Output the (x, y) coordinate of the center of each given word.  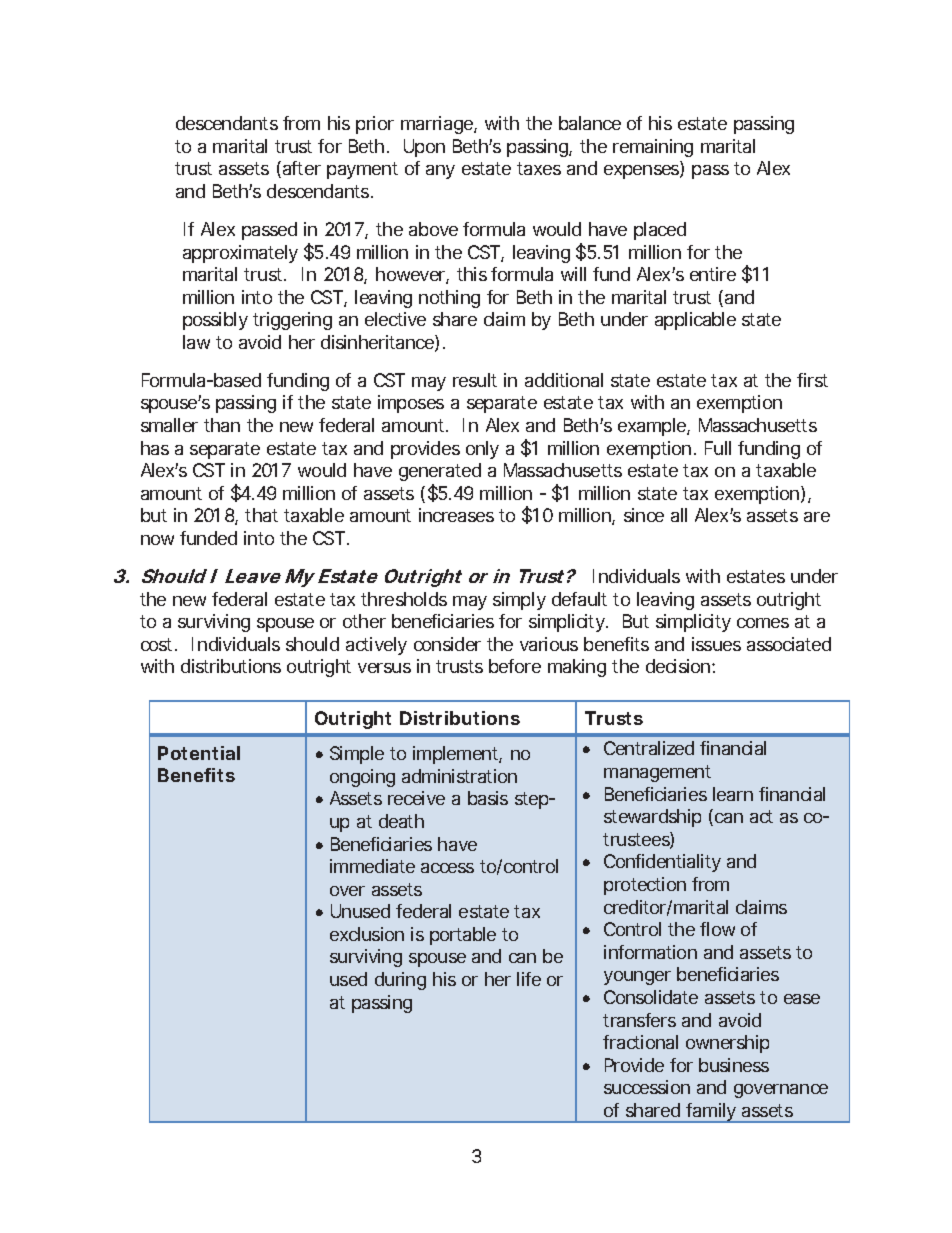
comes (763, 623)
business (734, 1065)
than (222, 425)
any (440, 172)
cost (159, 644)
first (812, 380)
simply (519, 601)
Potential (199, 753)
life (529, 979)
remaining (653, 148)
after (302, 168)
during (400, 981)
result (475, 380)
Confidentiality (662, 863)
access (447, 868)
